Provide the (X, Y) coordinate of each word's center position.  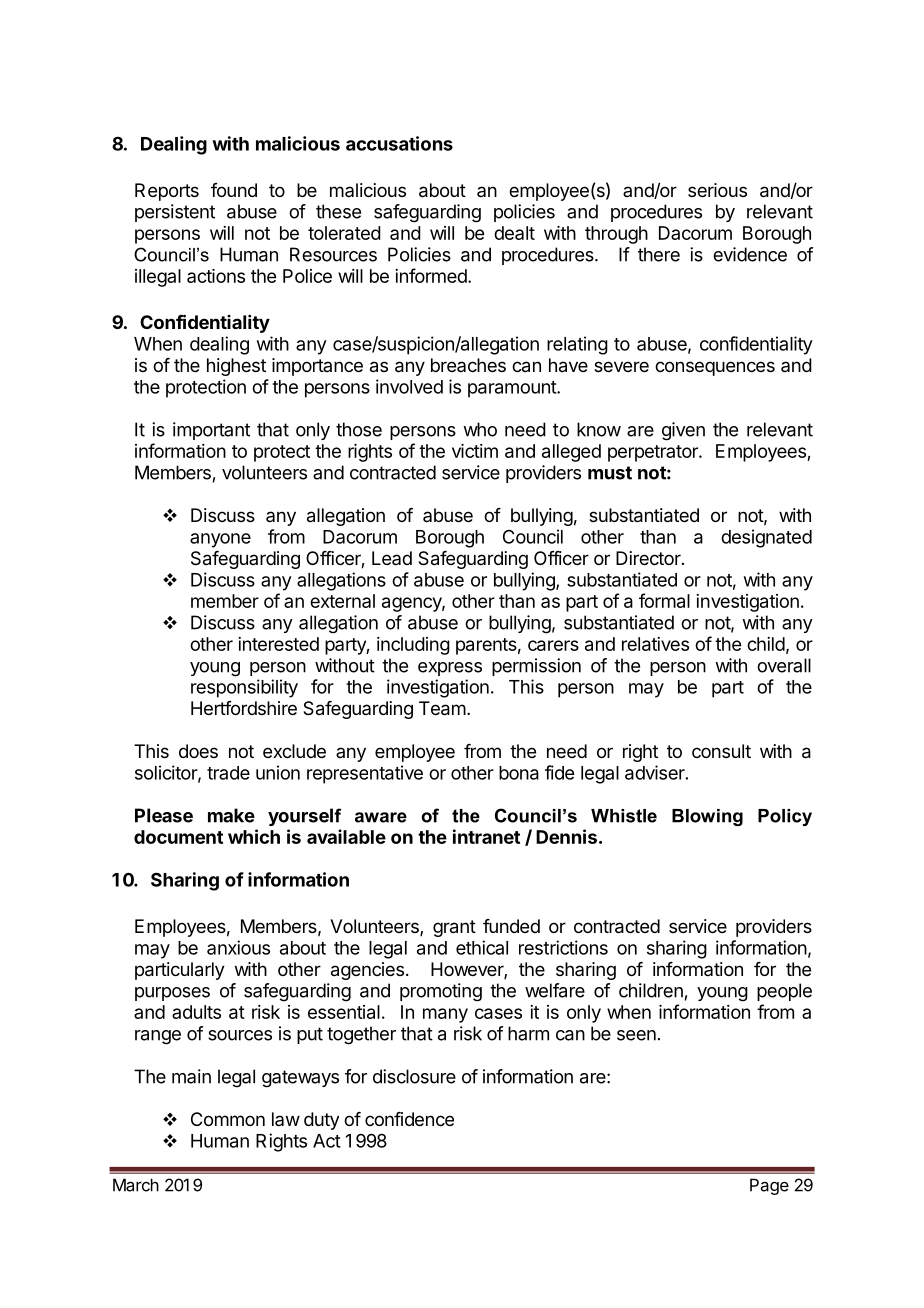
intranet (486, 836)
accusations (399, 143)
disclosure (414, 1076)
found (234, 190)
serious (717, 190)
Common (228, 1119)
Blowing (707, 817)
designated (766, 538)
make (231, 815)
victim (475, 451)
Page (769, 1186)
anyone (220, 540)
